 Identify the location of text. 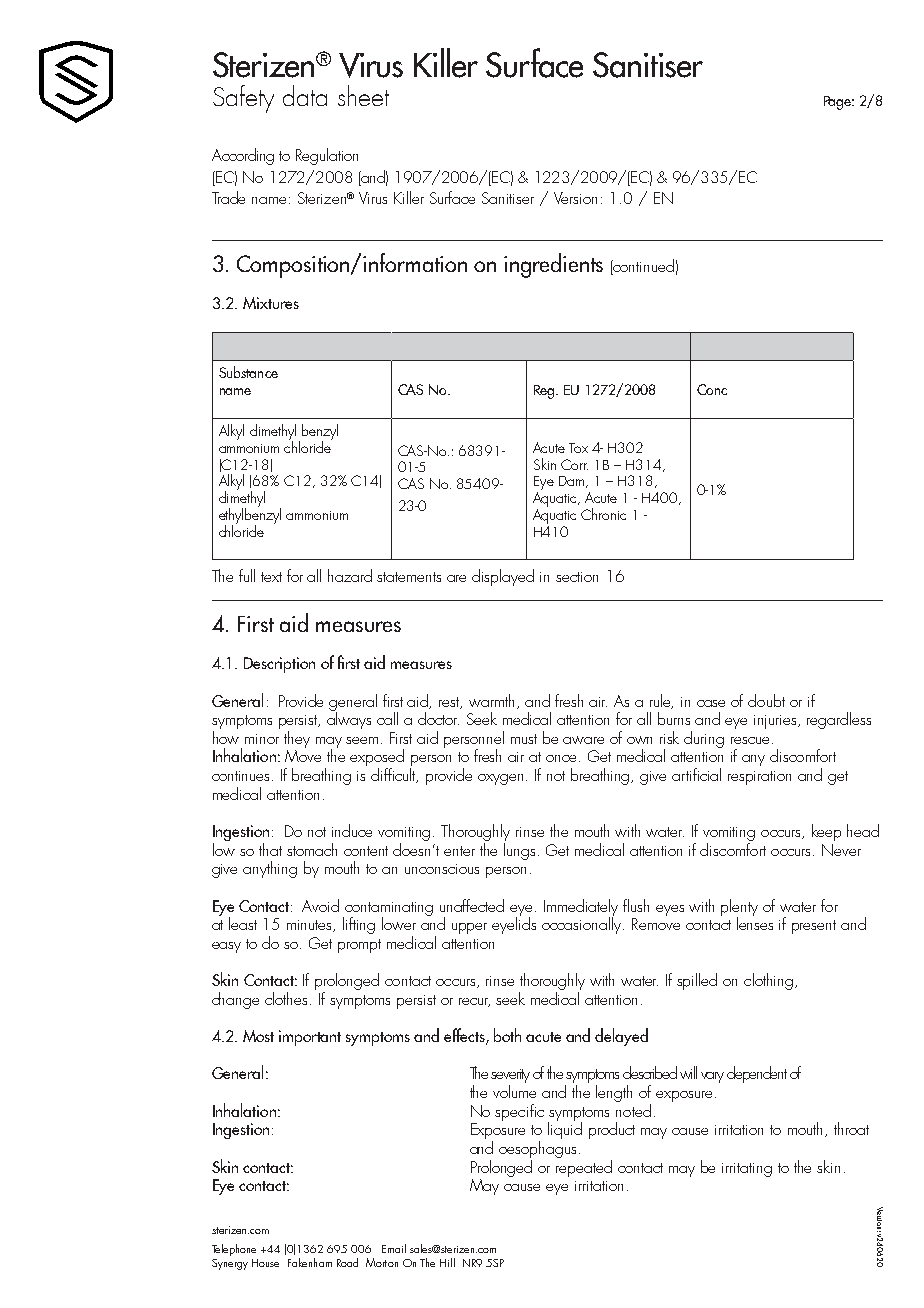
(271, 577).
